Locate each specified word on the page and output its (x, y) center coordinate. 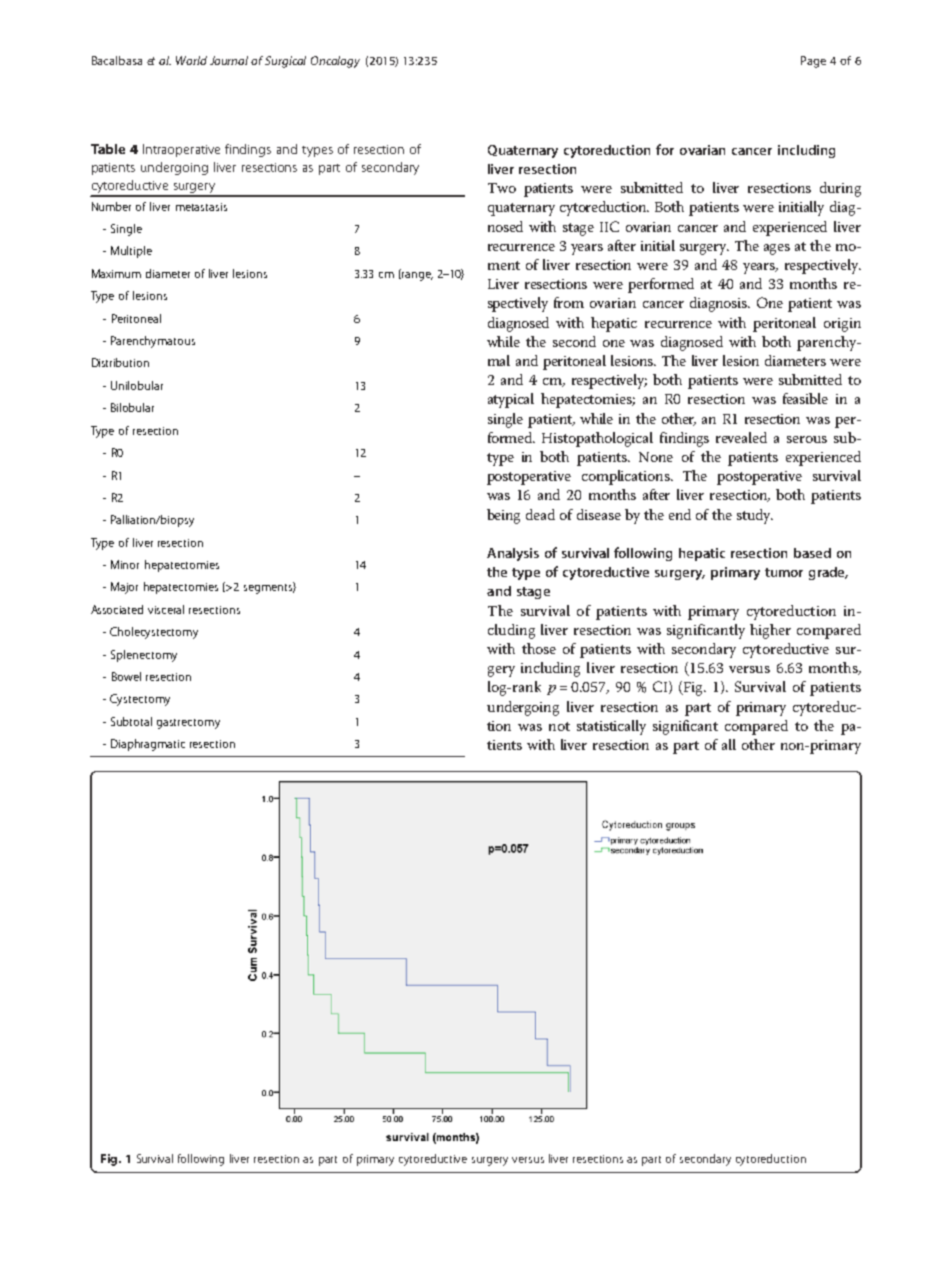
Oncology (335, 62)
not (559, 726)
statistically (611, 727)
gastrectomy (188, 724)
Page (813, 62)
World (191, 60)
